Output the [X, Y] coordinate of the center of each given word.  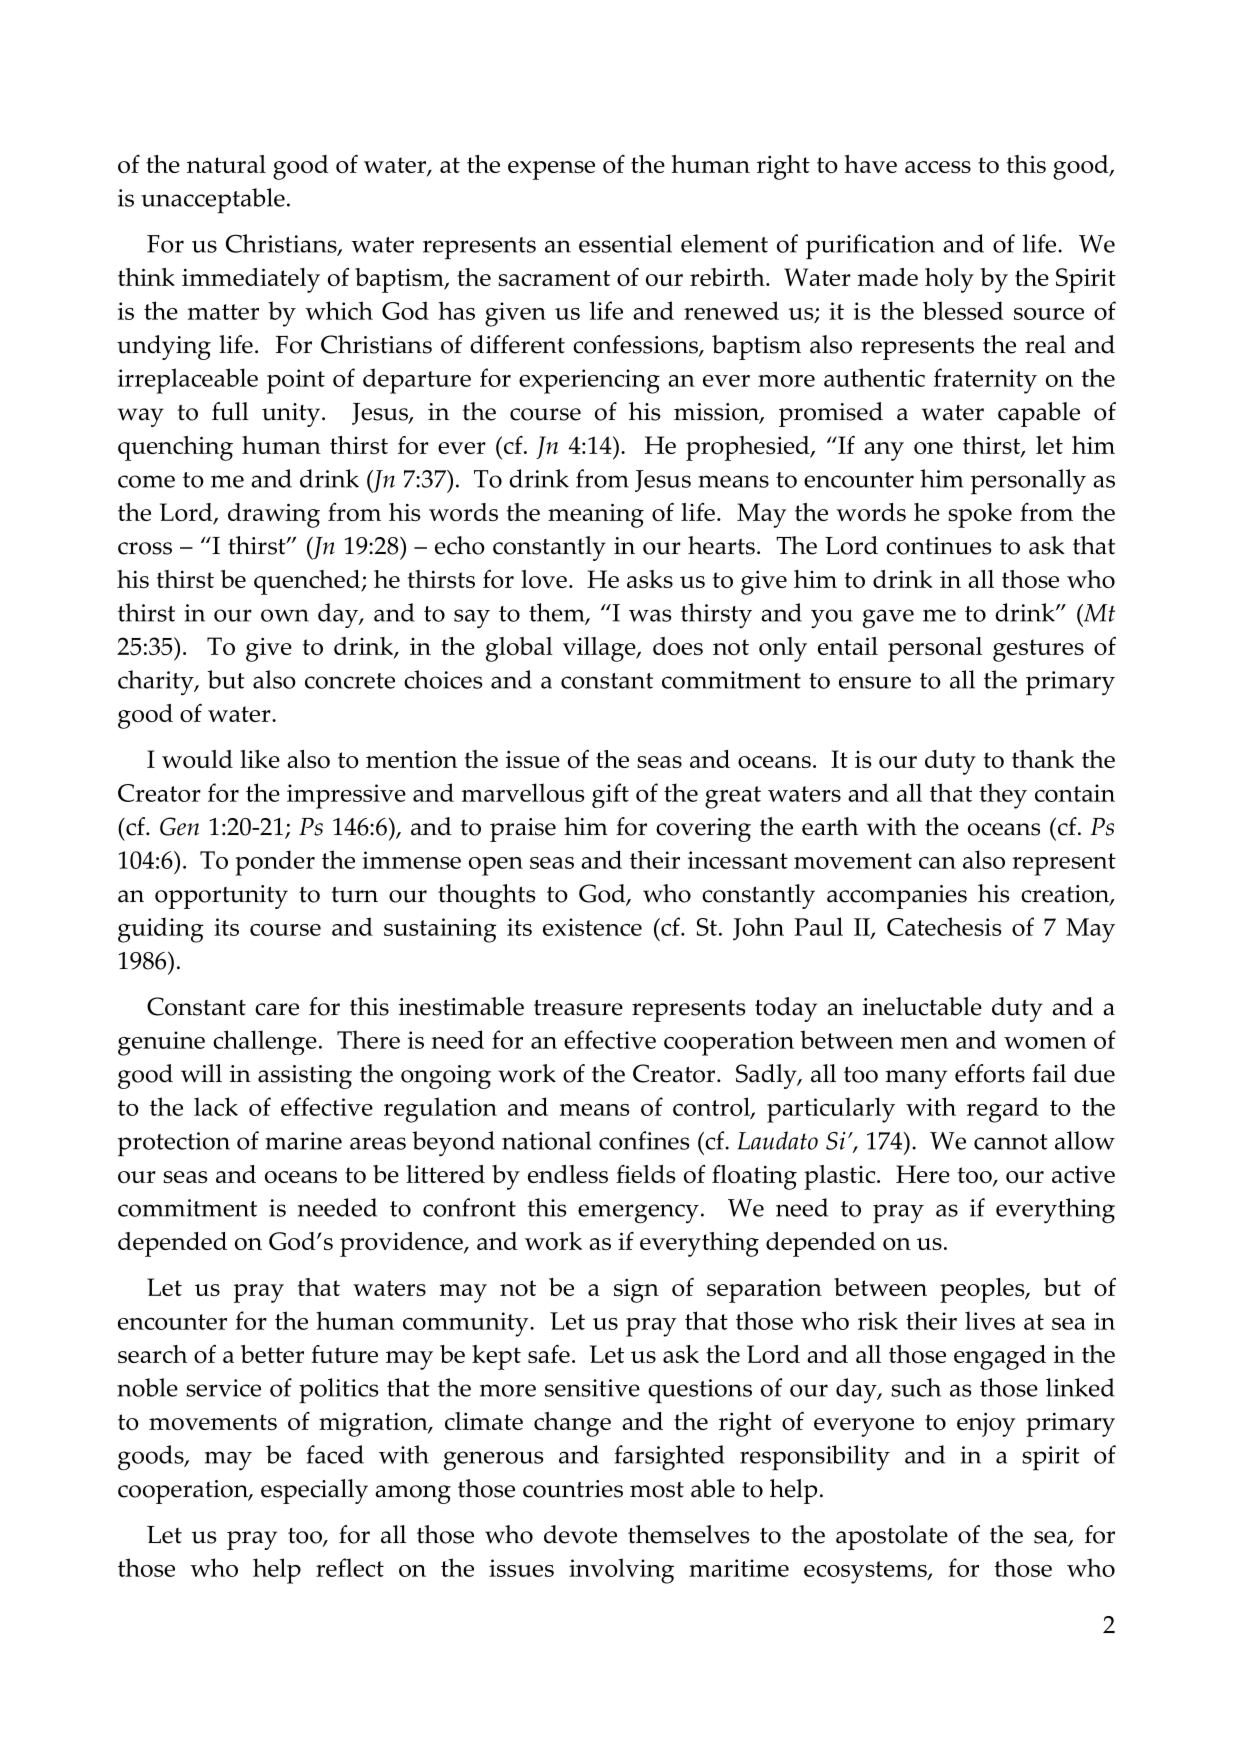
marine [303, 1141]
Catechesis [944, 926]
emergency [638, 1214]
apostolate [892, 1537]
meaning [596, 515]
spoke [980, 515]
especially [314, 1491]
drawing [274, 515]
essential [625, 243]
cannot [1010, 1142]
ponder [275, 863]
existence [592, 927]
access [938, 167]
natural [226, 164]
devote [580, 1534]
